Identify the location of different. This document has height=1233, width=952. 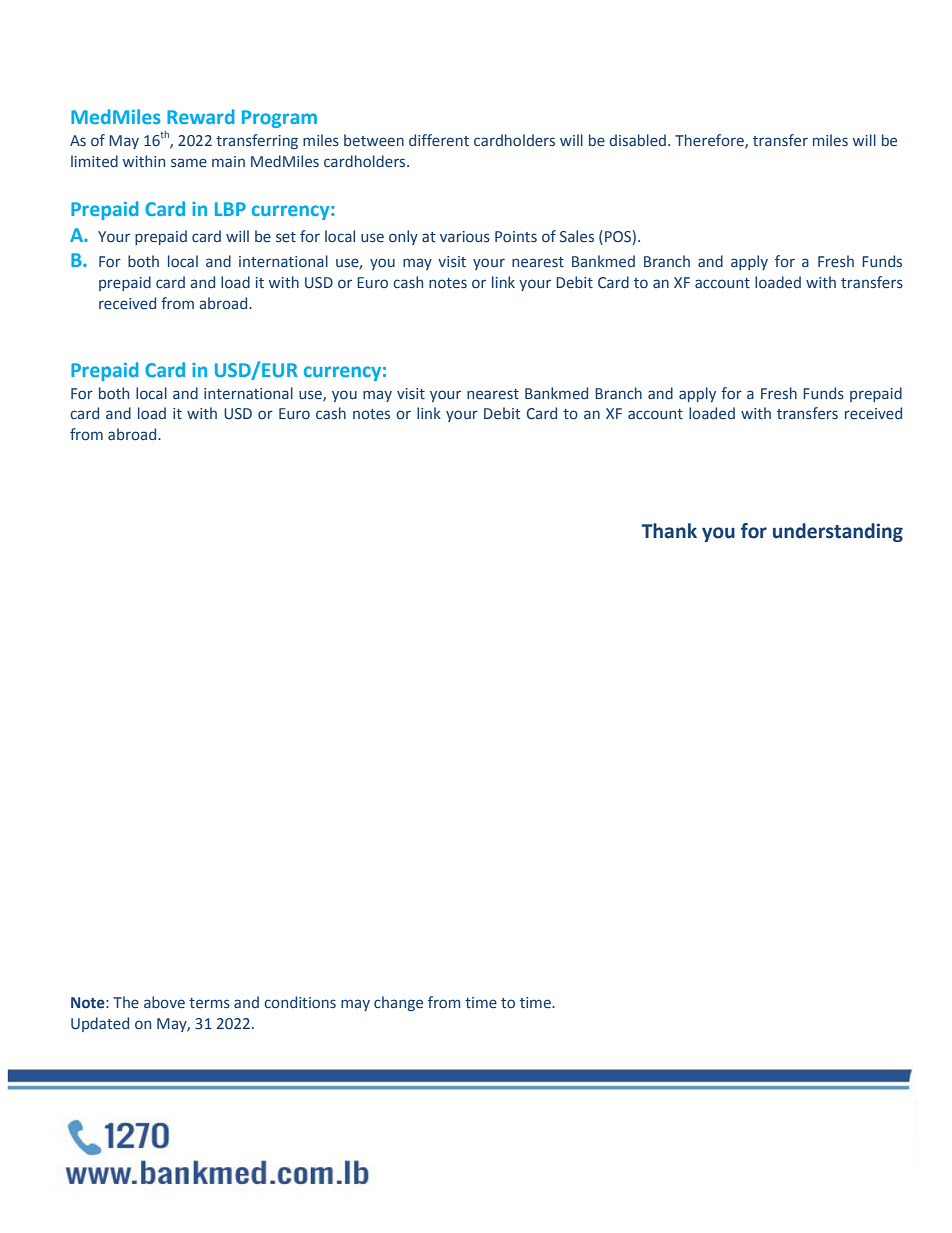
(439, 140).
